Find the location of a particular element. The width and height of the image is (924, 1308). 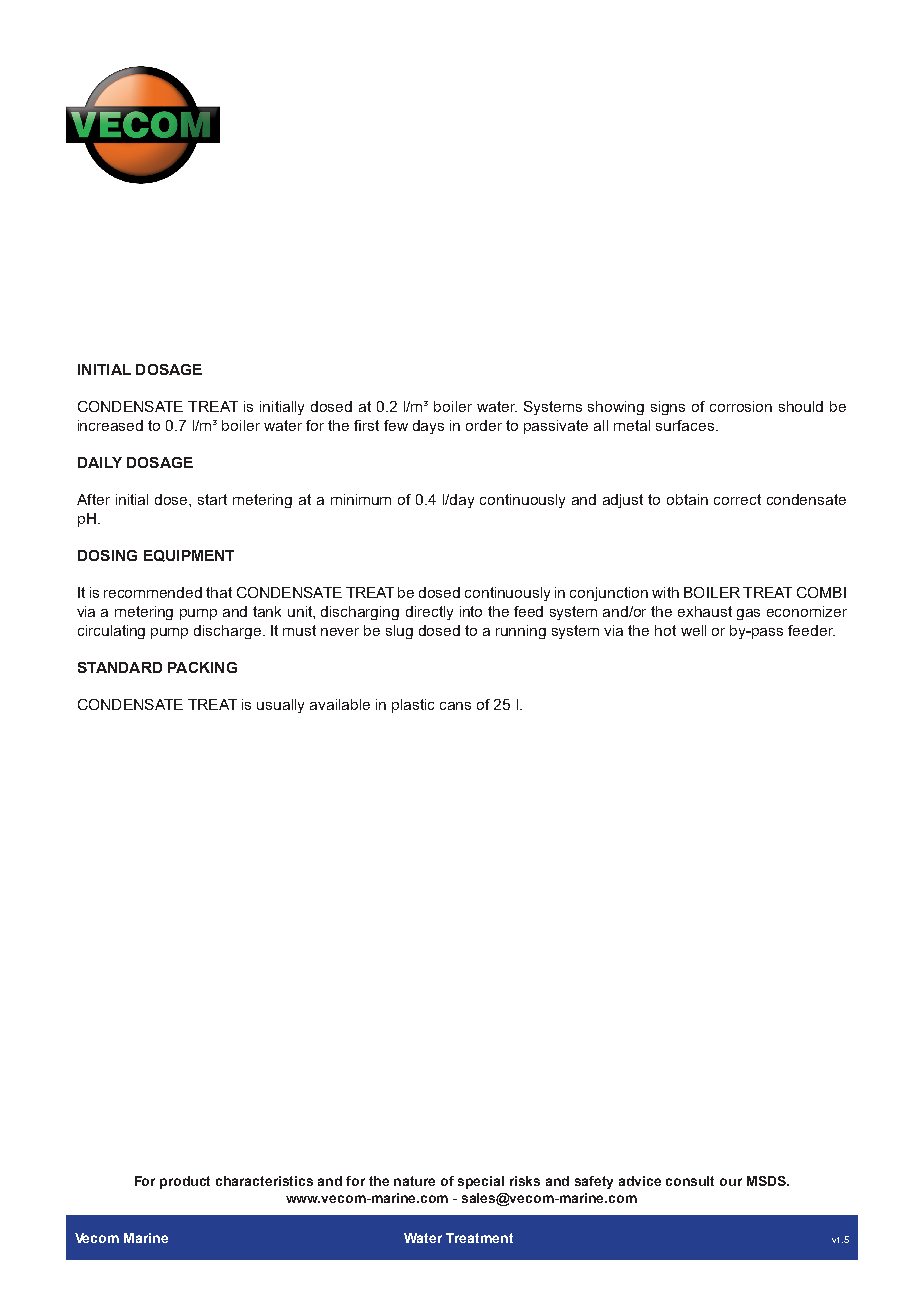

well is located at coordinates (693, 630).
